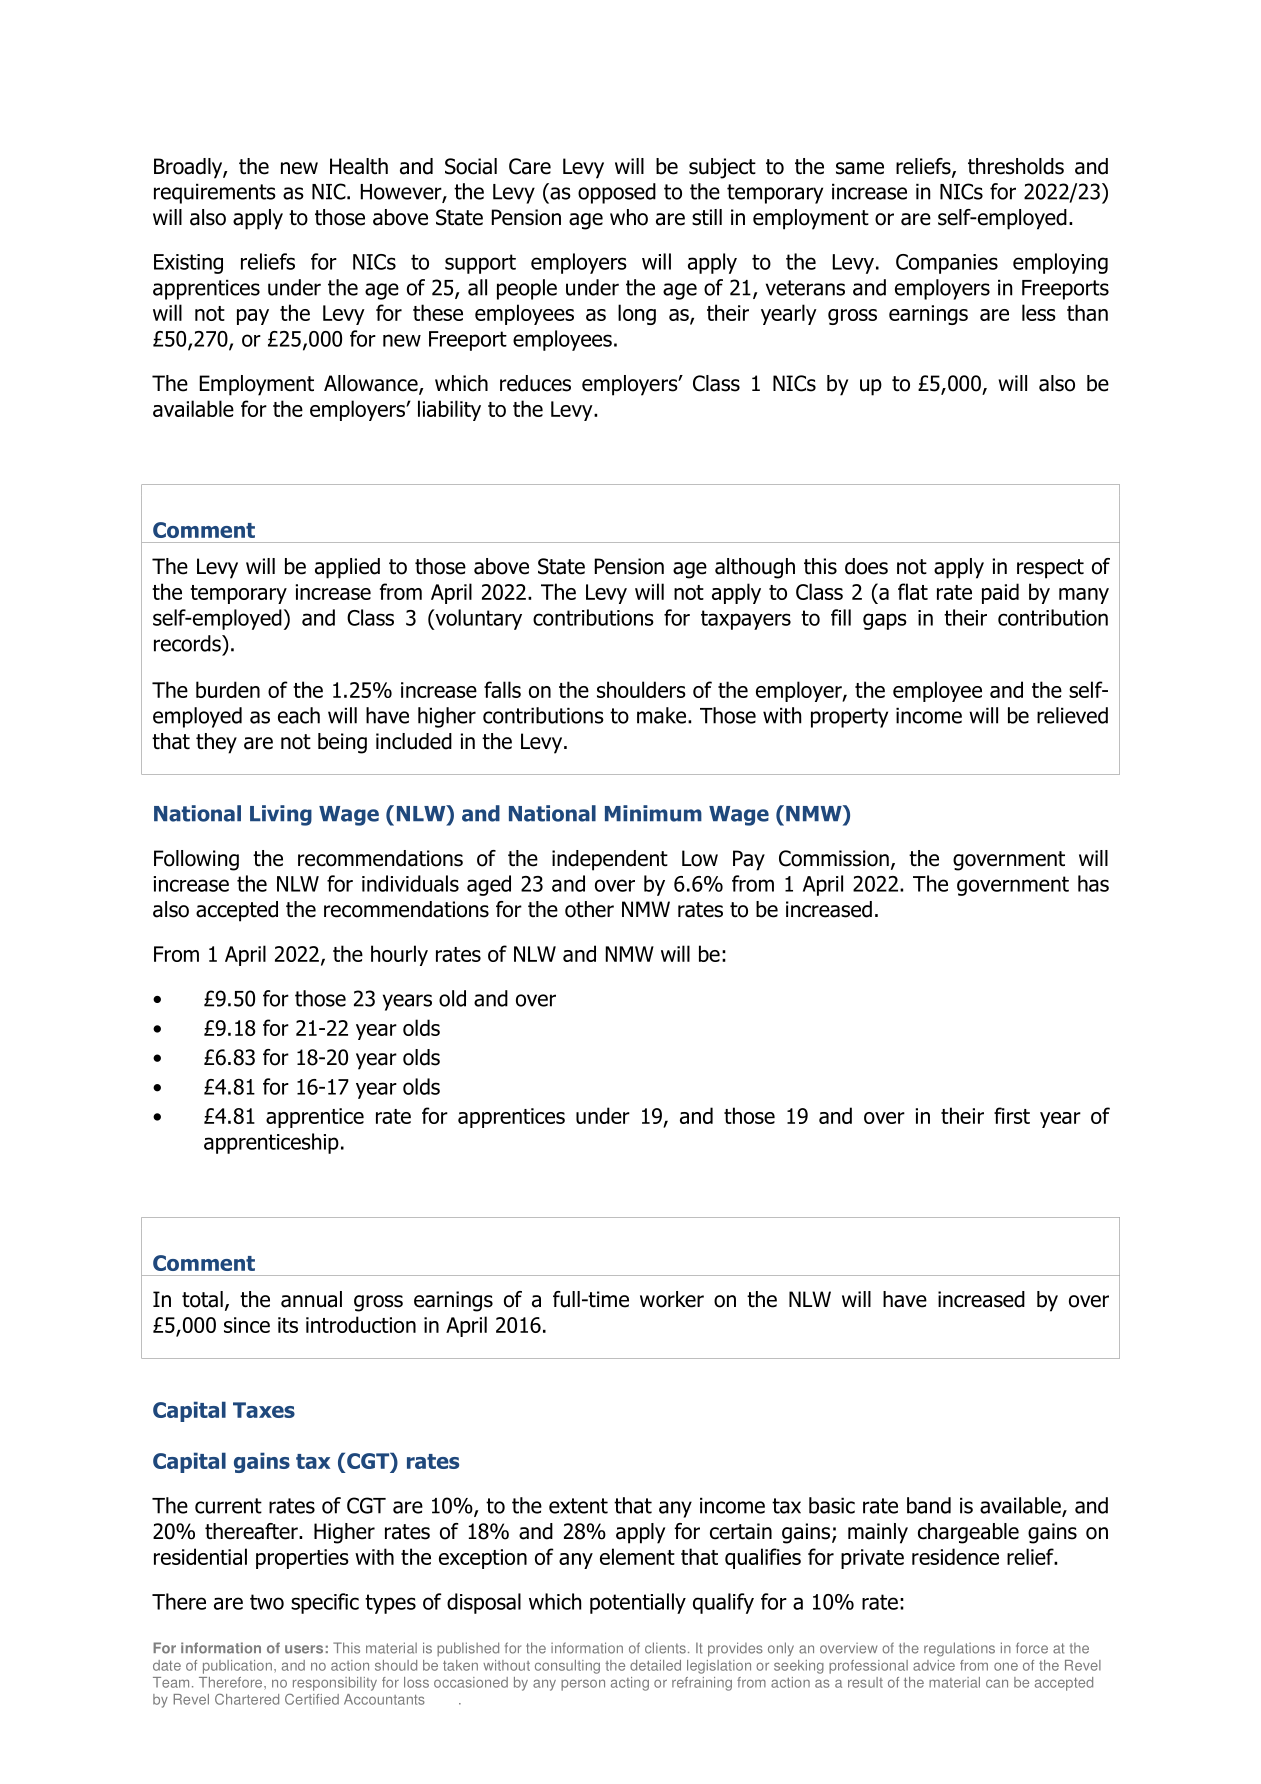  What do you see at coordinates (655, 1665) in the screenshot?
I see `detailed` at bounding box center [655, 1665].
